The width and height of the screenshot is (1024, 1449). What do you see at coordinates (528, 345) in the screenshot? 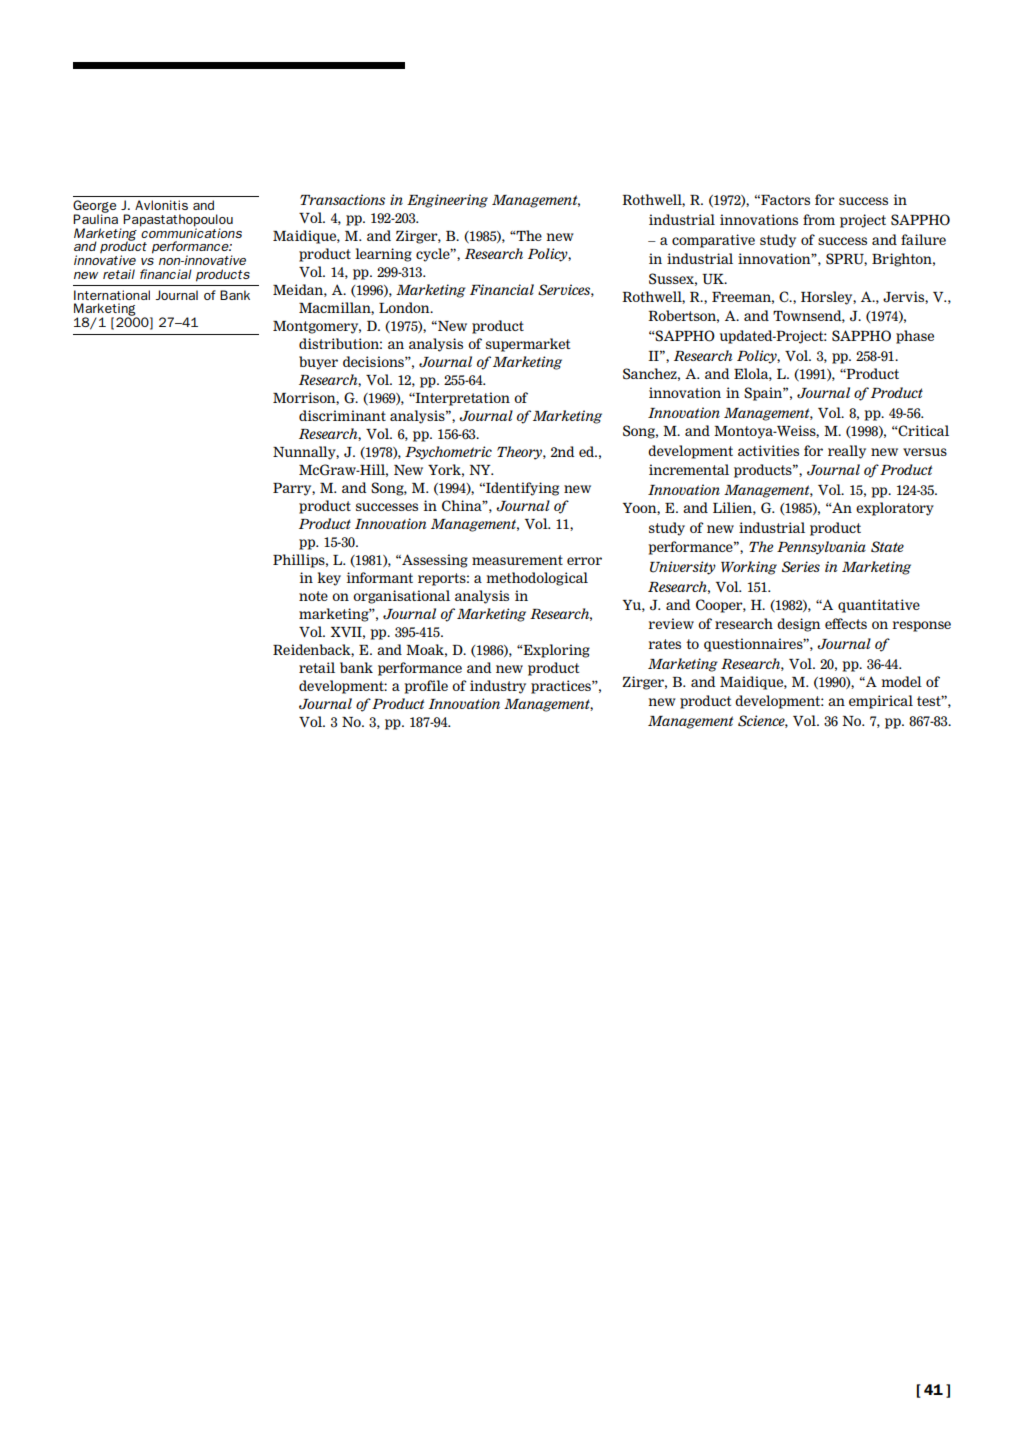
I see `supermarket` at bounding box center [528, 345].
